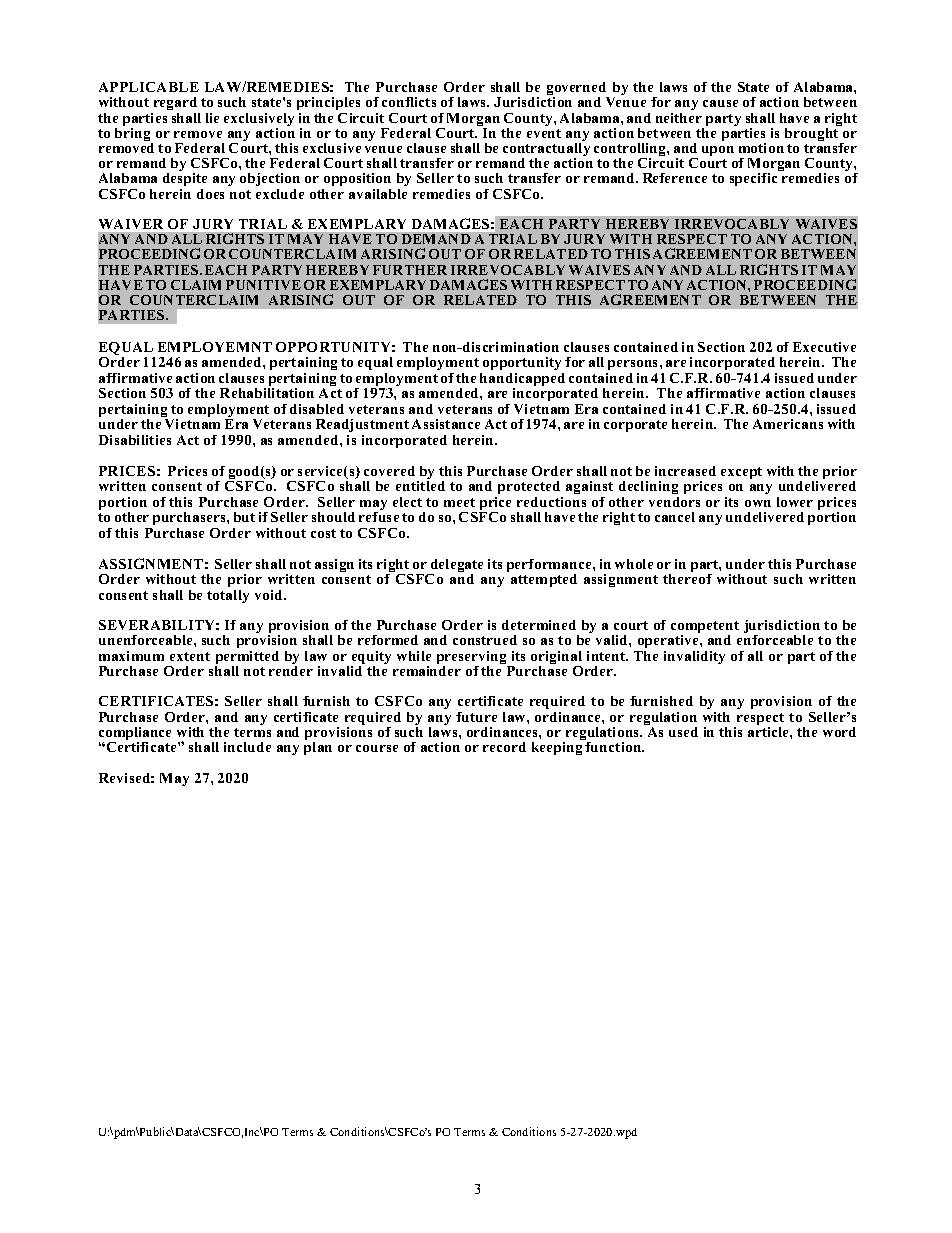 This image has height=1233, width=952. I want to click on but, so click(244, 517).
